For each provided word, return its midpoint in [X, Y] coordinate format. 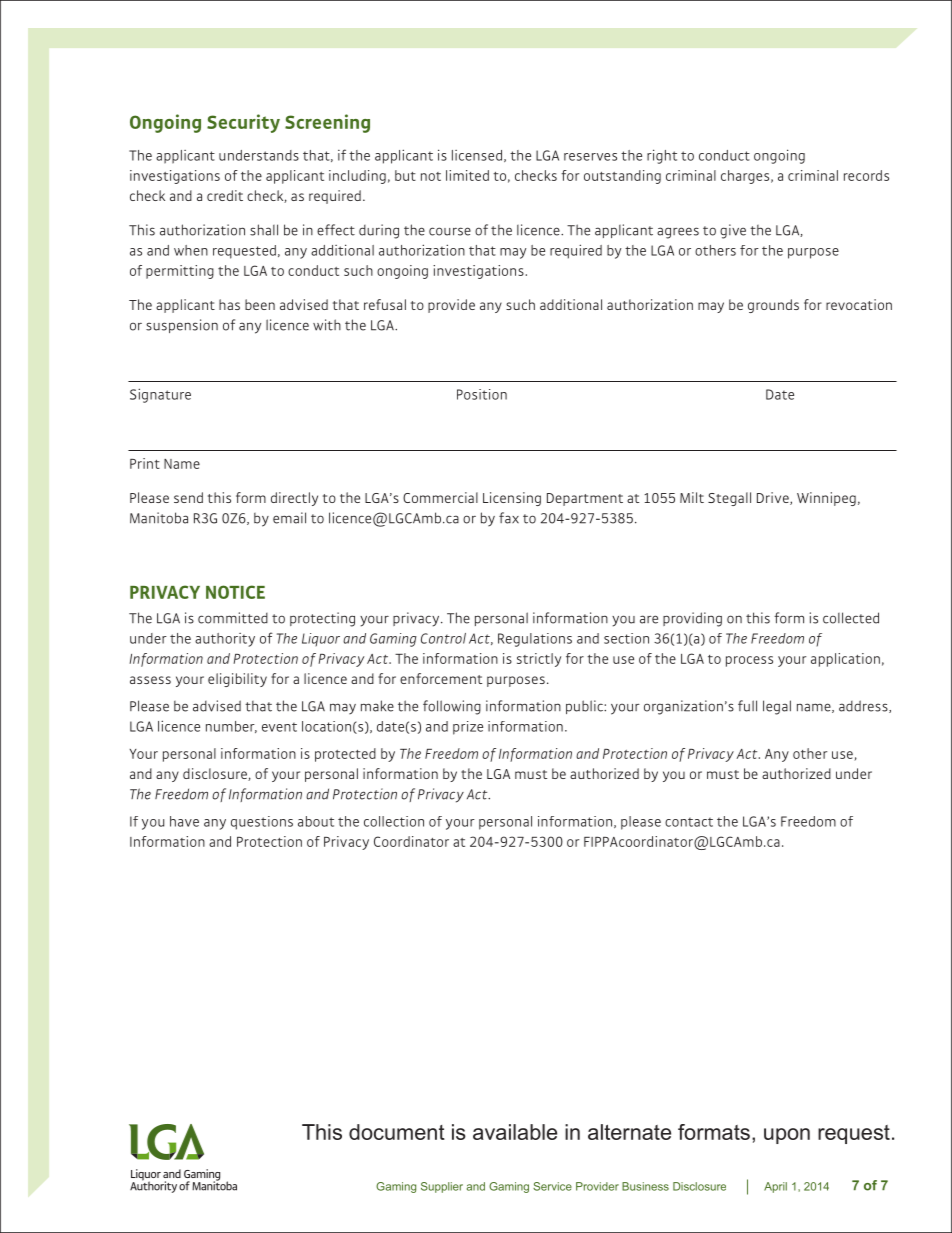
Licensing [512, 499]
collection [394, 821]
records [866, 175]
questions [262, 823]
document [397, 1132]
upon [787, 1136]
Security [243, 123]
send [188, 497]
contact [689, 822]
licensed [477, 155]
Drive [774, 498]
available [515, 1132]
